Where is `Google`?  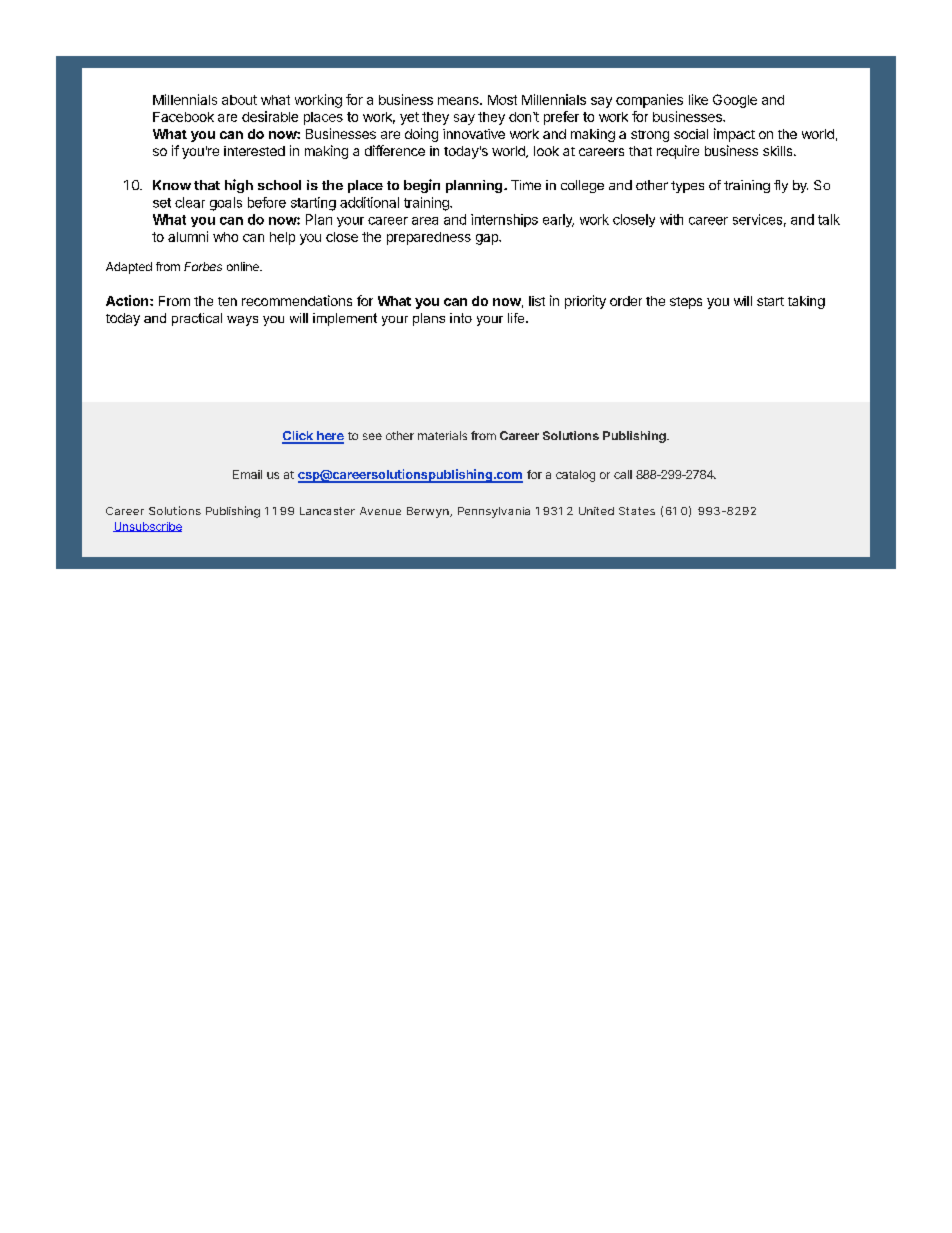 Google is located at coordinates (735, 101).
